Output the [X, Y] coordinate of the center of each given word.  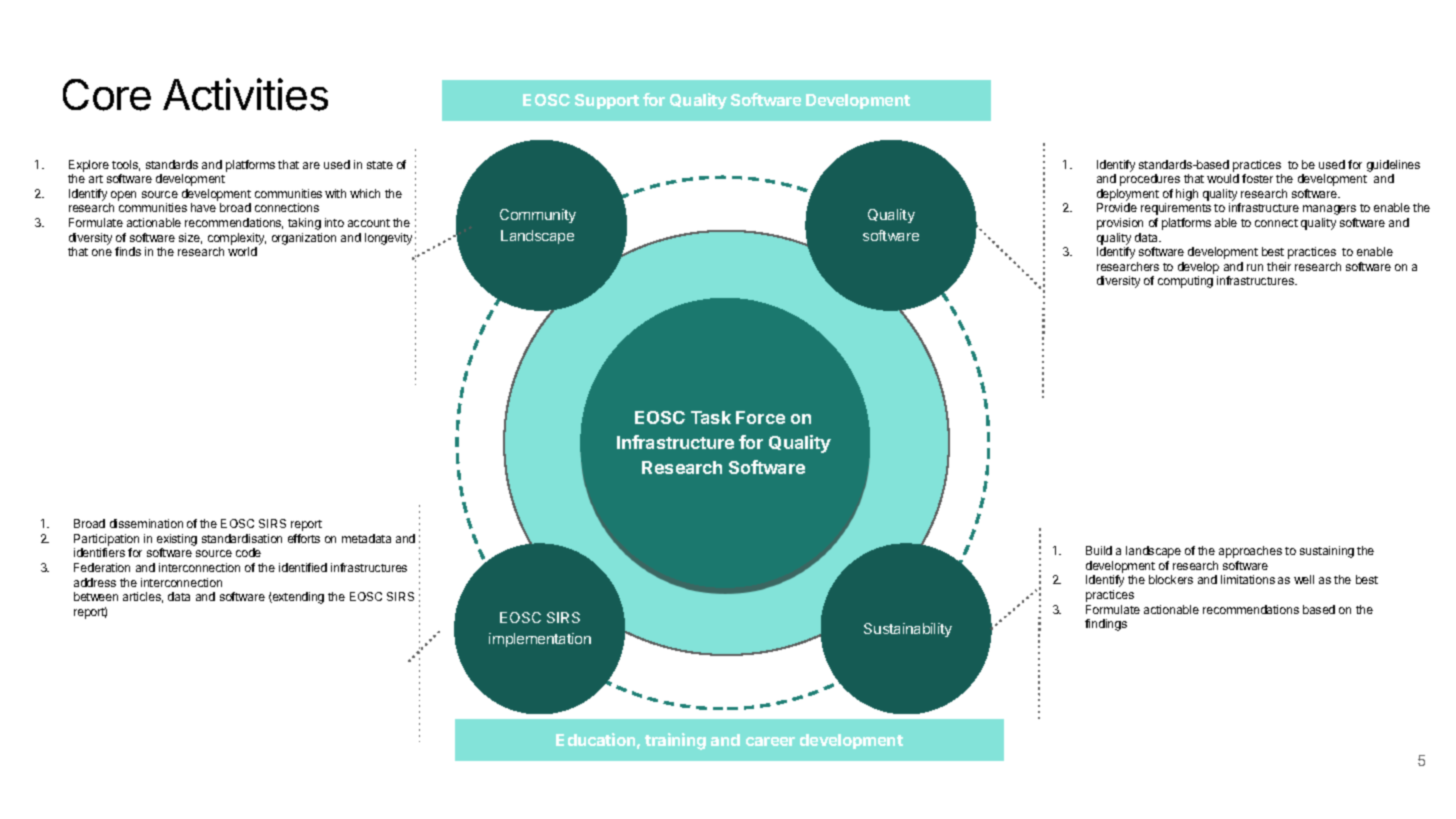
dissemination [146, 523]
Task [711, 417]
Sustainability [908, 630]
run [1255, 267]
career [770, 741]
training [675, 741]
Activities [245, 94]
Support [607, 101]
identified [303, 567]
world [242, 251]
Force [760, 417]
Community [538, 216]
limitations [1248, 579]
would [1223, 178]
